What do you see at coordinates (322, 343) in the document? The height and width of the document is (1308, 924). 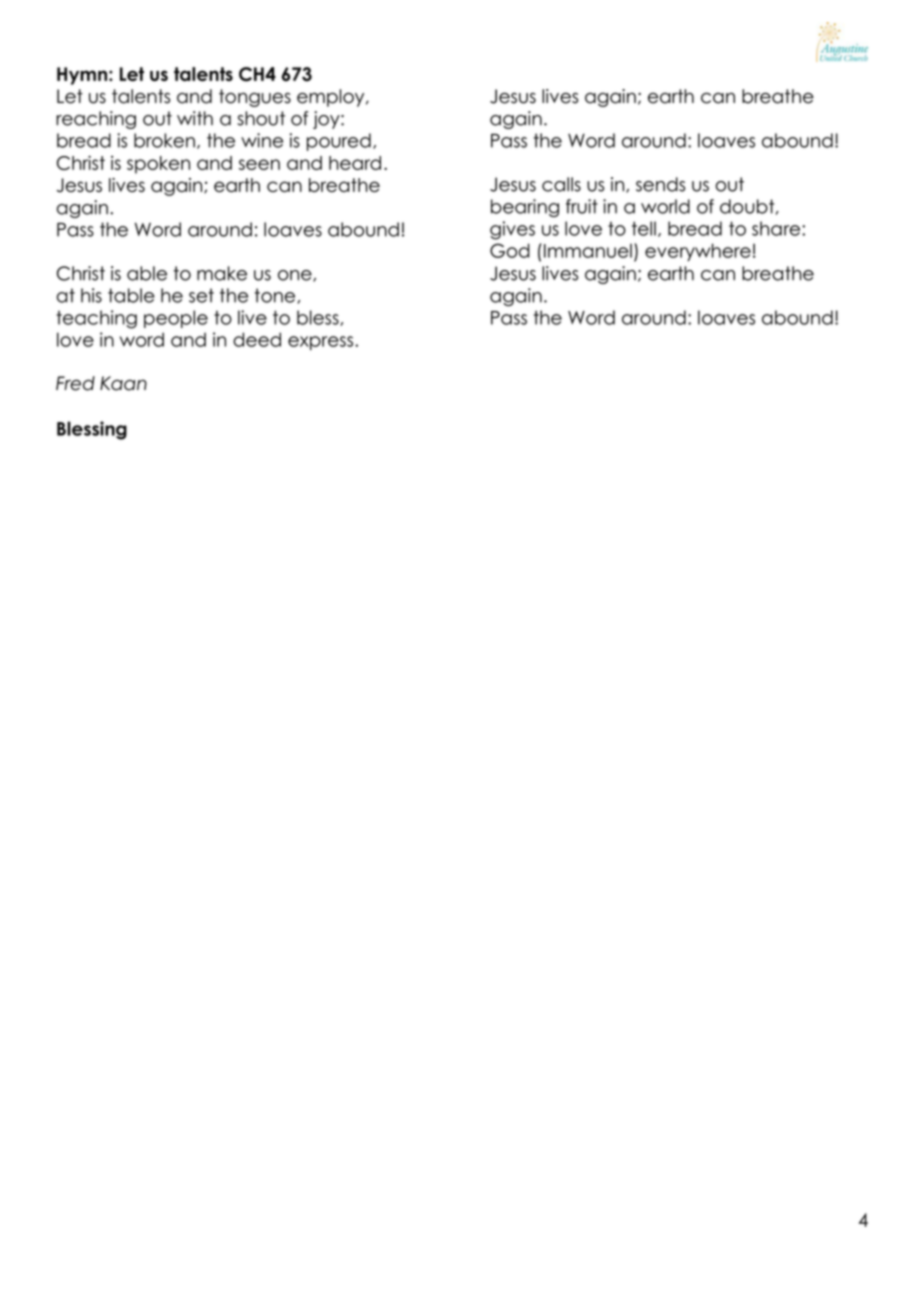 I see `express` at bounding box center [322, 343].
